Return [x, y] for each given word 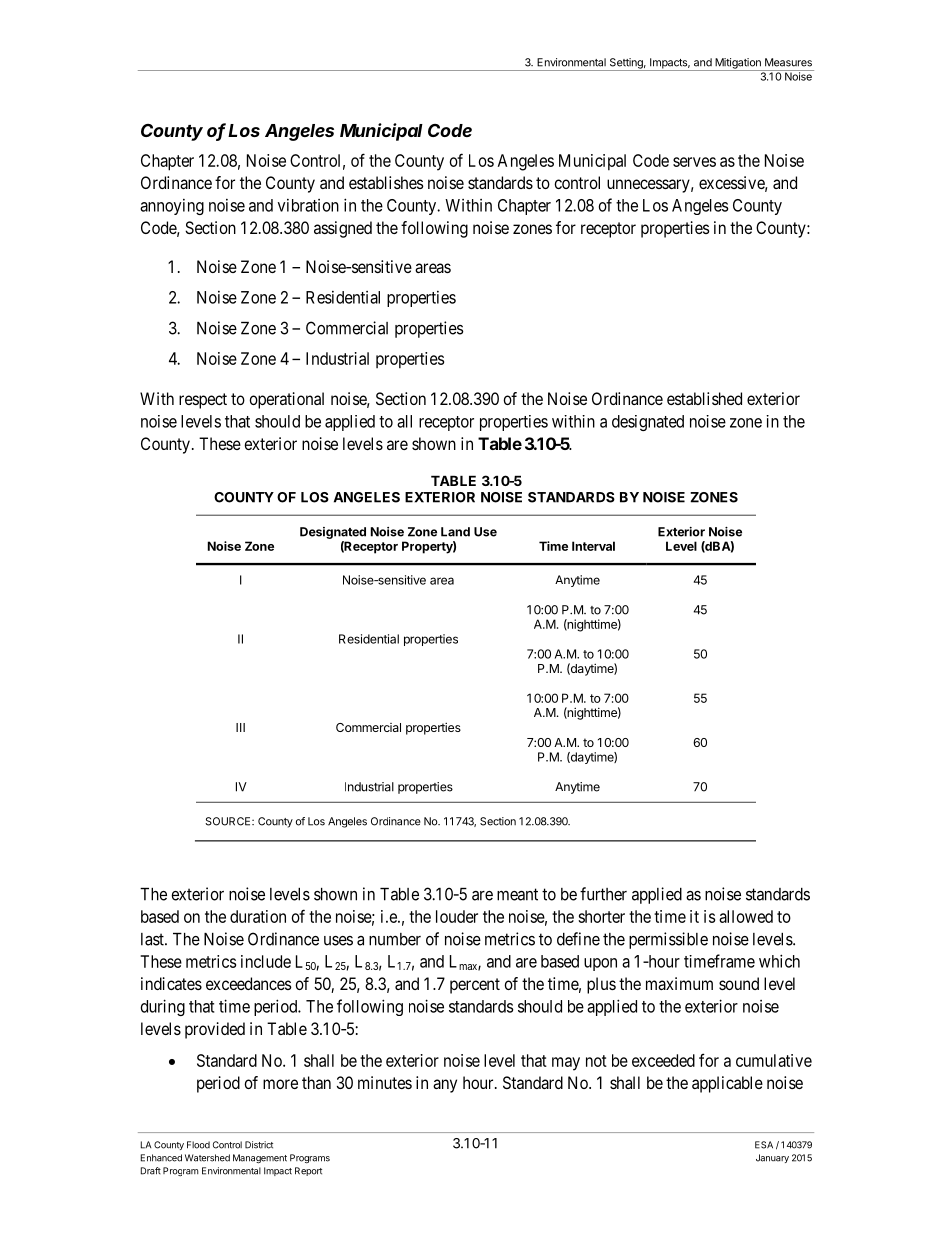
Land [455, 532]
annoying [172, 207]
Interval [593, 546]
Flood [198, 1145]
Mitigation [738, 64]
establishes [386, 182]
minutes [385, 1082]
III [240, 727]
